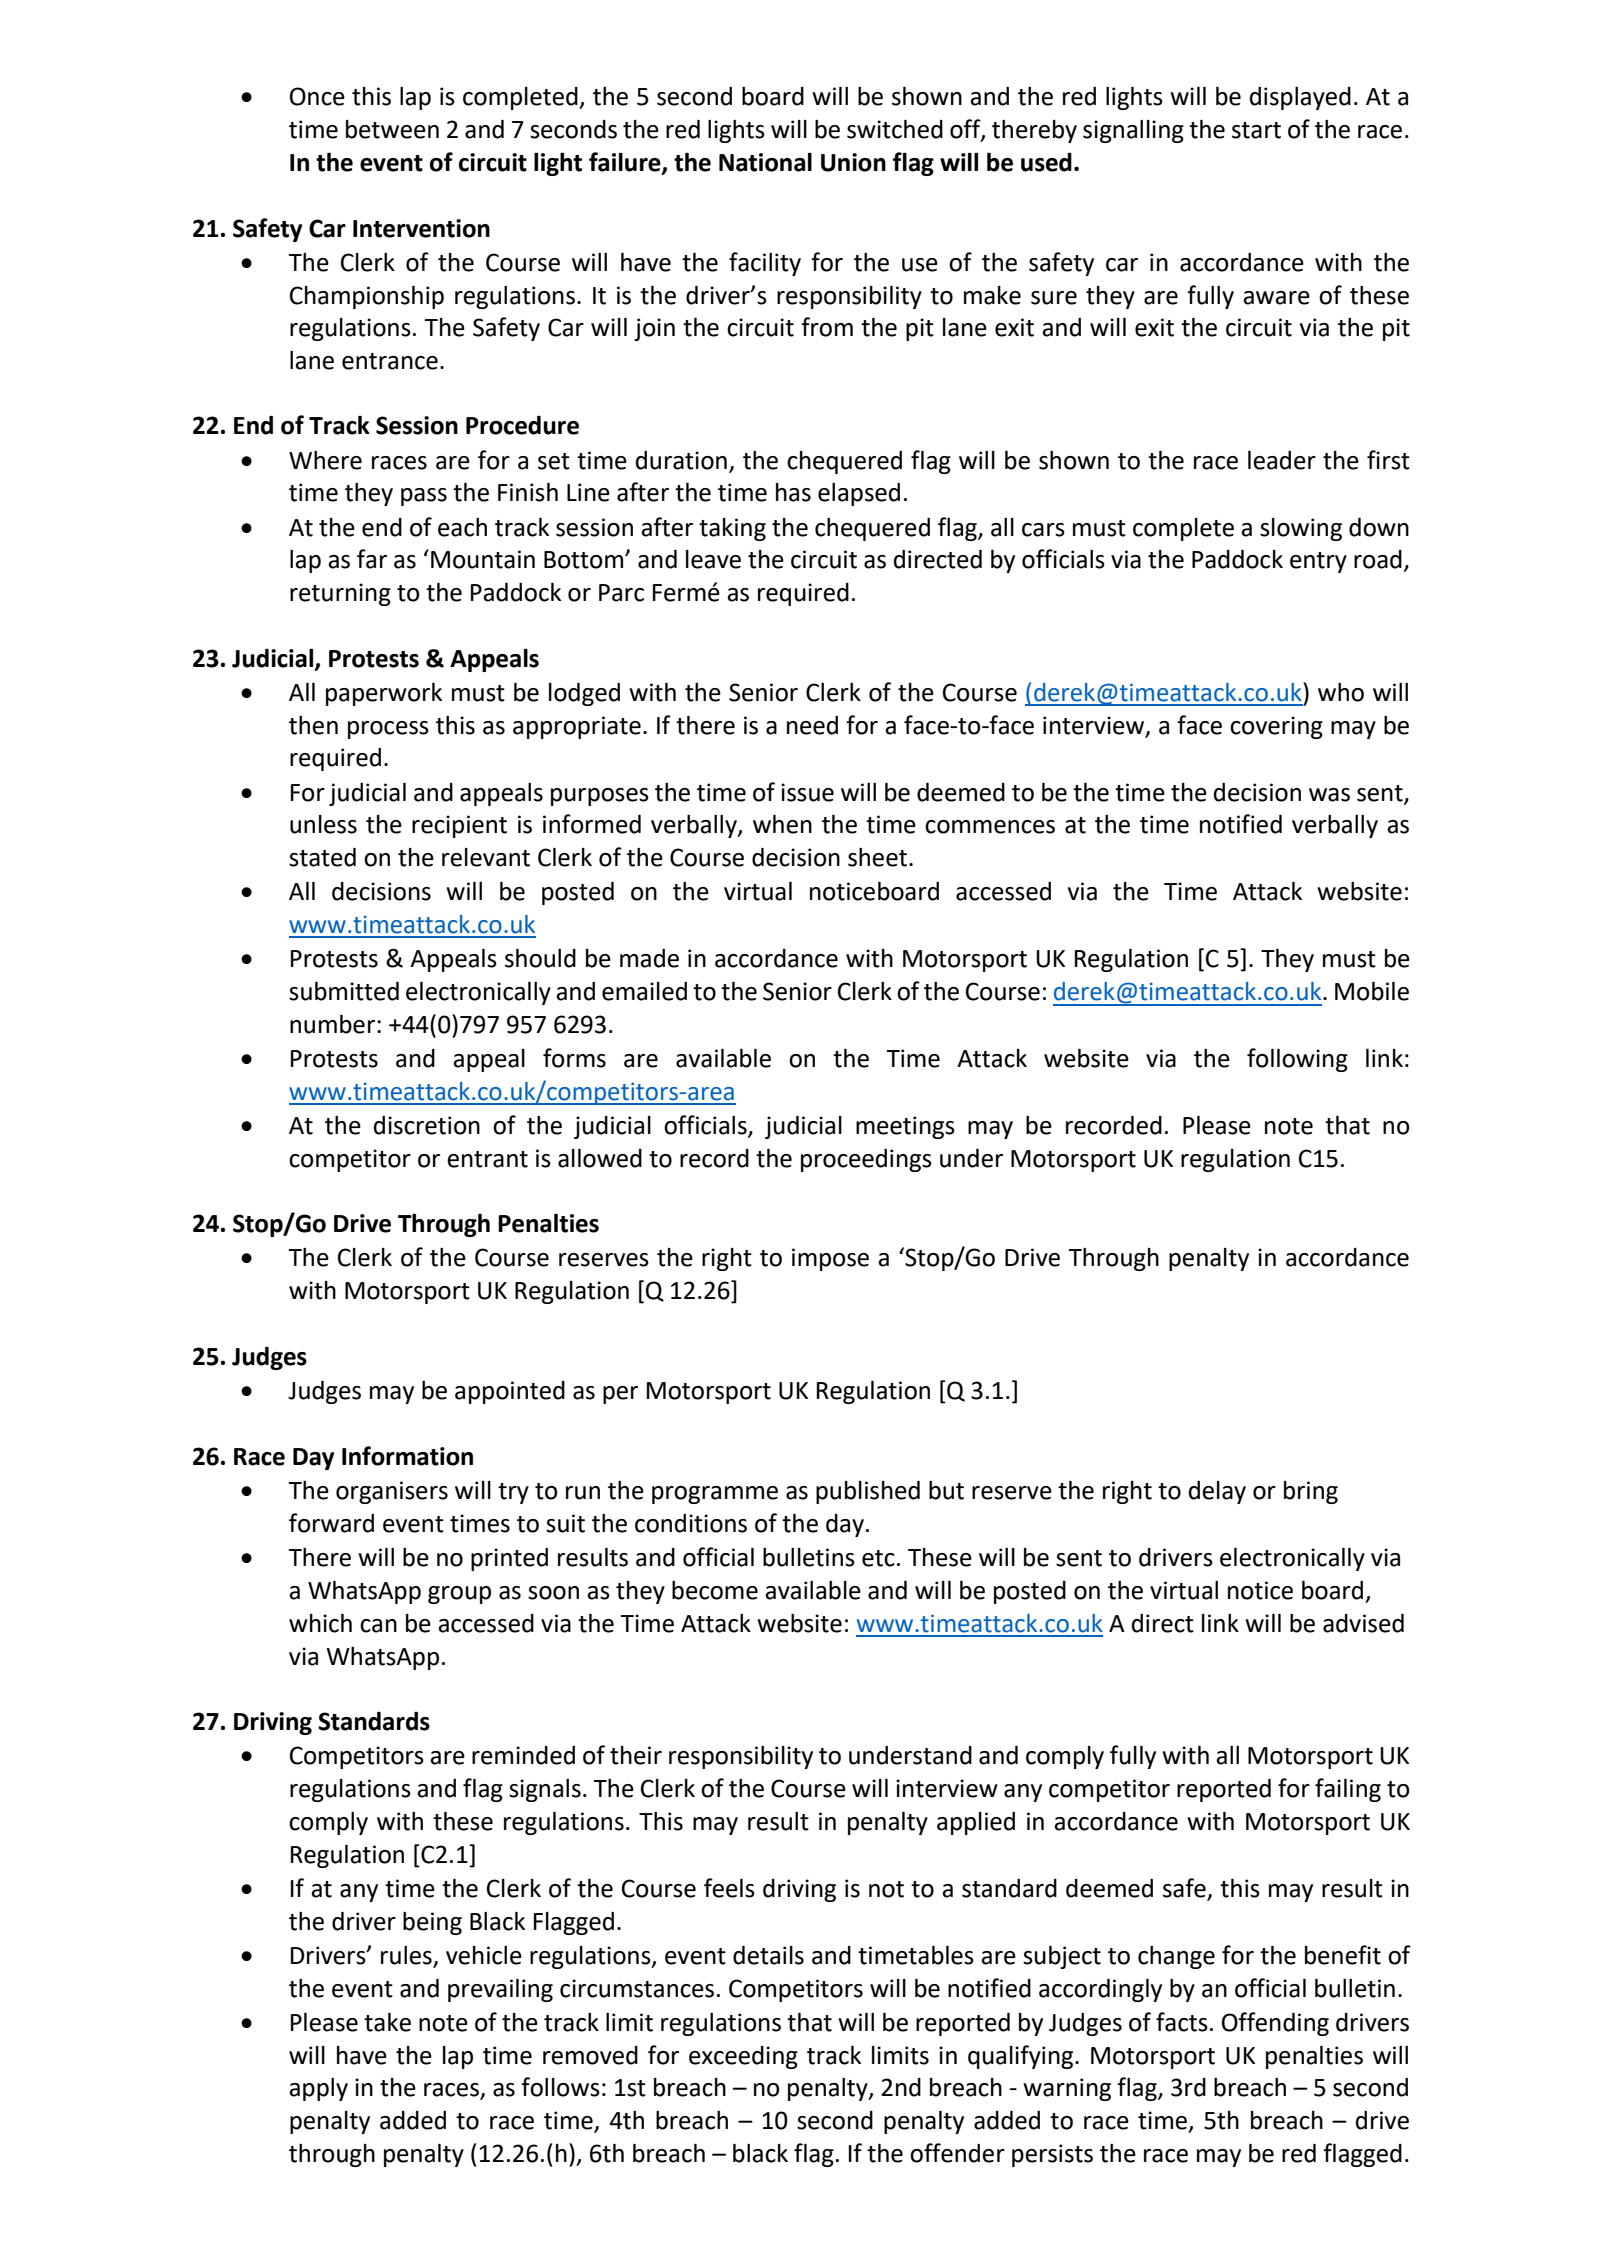 The height and width of the document is (2261, 1598). Describe the element at coordinates (407, 1456) in the document. I see `Information` at that location.
